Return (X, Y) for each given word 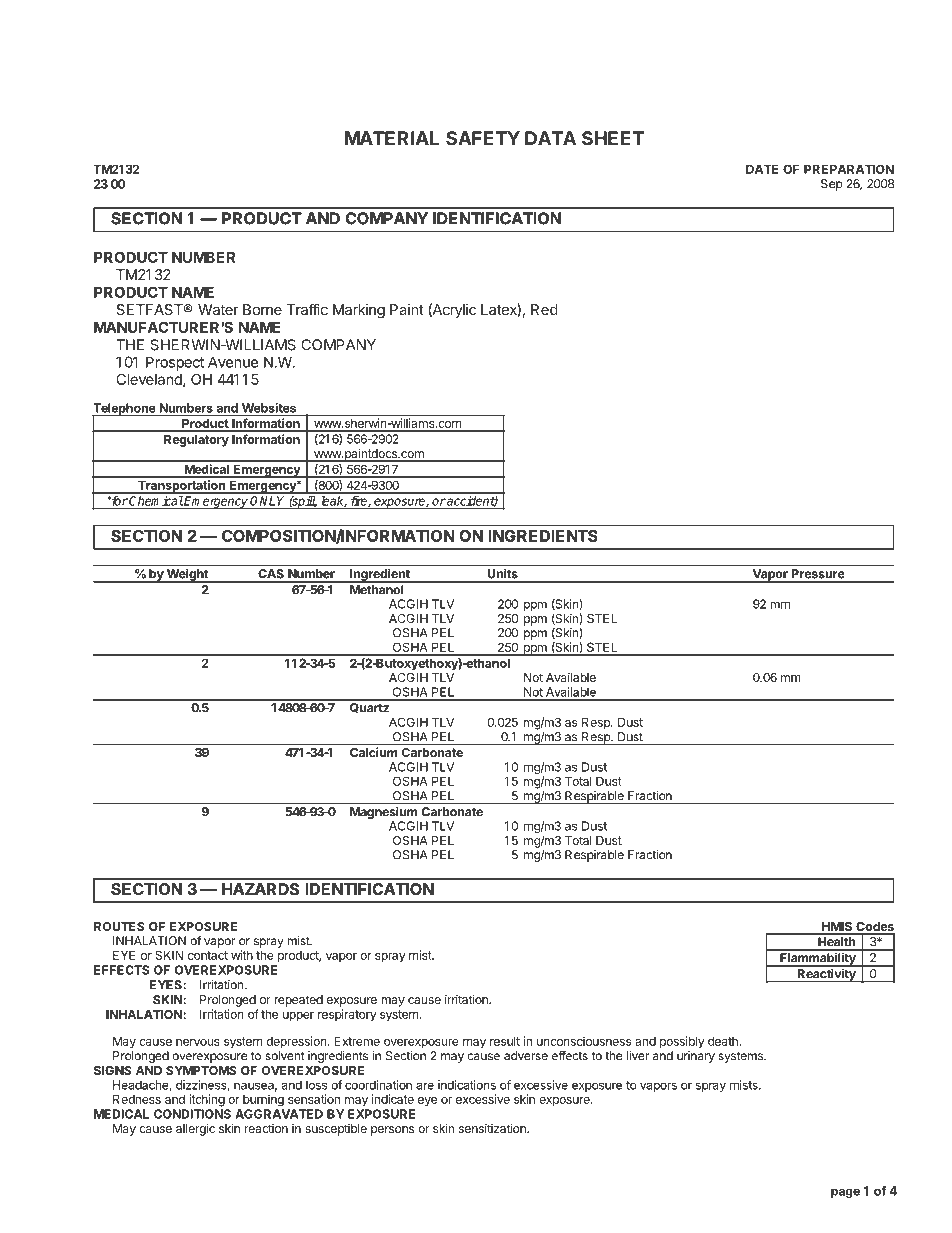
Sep (831, 185)
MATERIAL (392, 138)
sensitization (493, 1128)
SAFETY (483, 138)
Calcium (374, 752)
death (724, 1041)
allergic (195, 1129)
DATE (762, 169)
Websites (269, 409)
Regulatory (196, 441)
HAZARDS (260, 889)
